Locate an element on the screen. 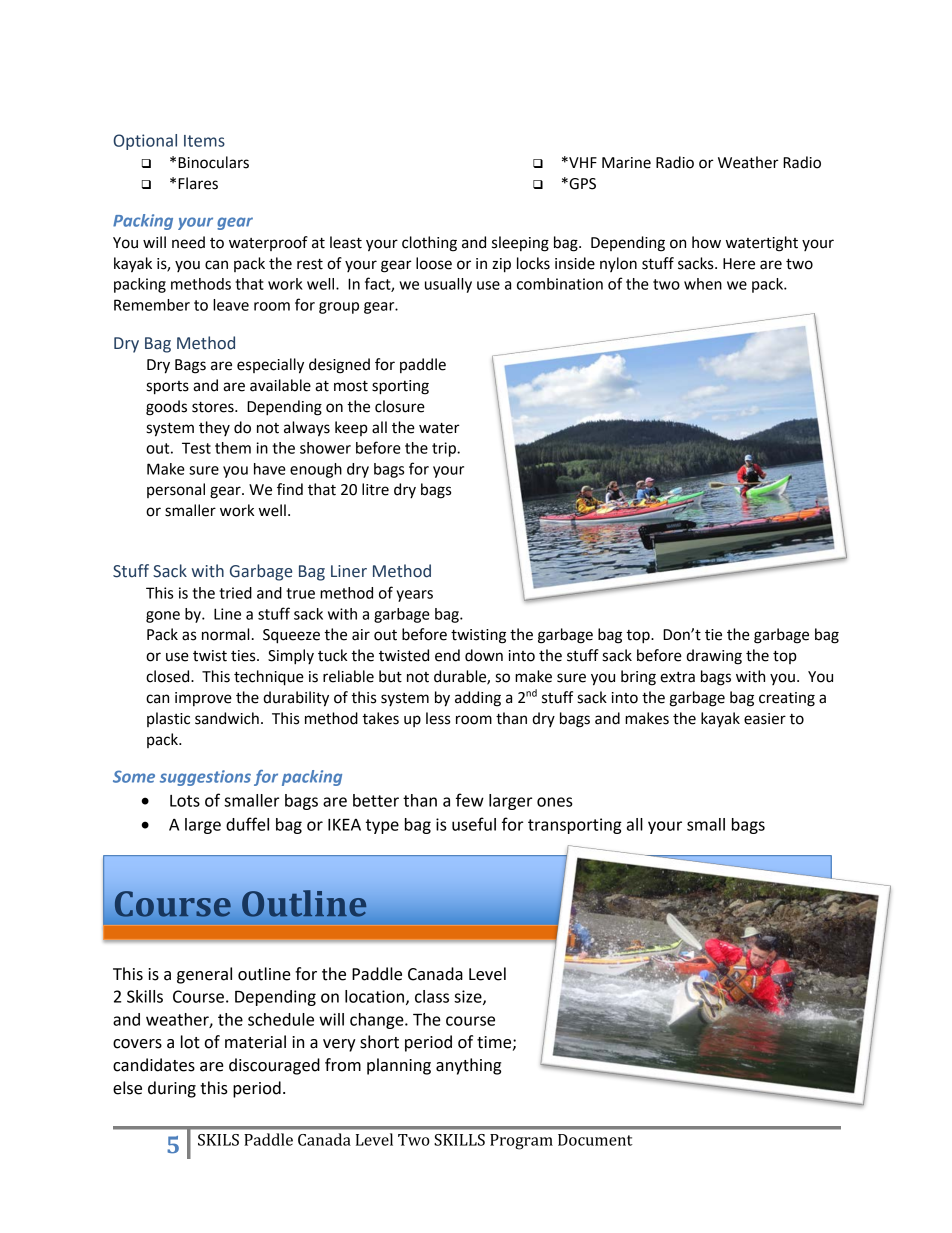 Image resolution: width=952 pixels, height=1233 pixels. ones is located at coordinates (555, 802).
